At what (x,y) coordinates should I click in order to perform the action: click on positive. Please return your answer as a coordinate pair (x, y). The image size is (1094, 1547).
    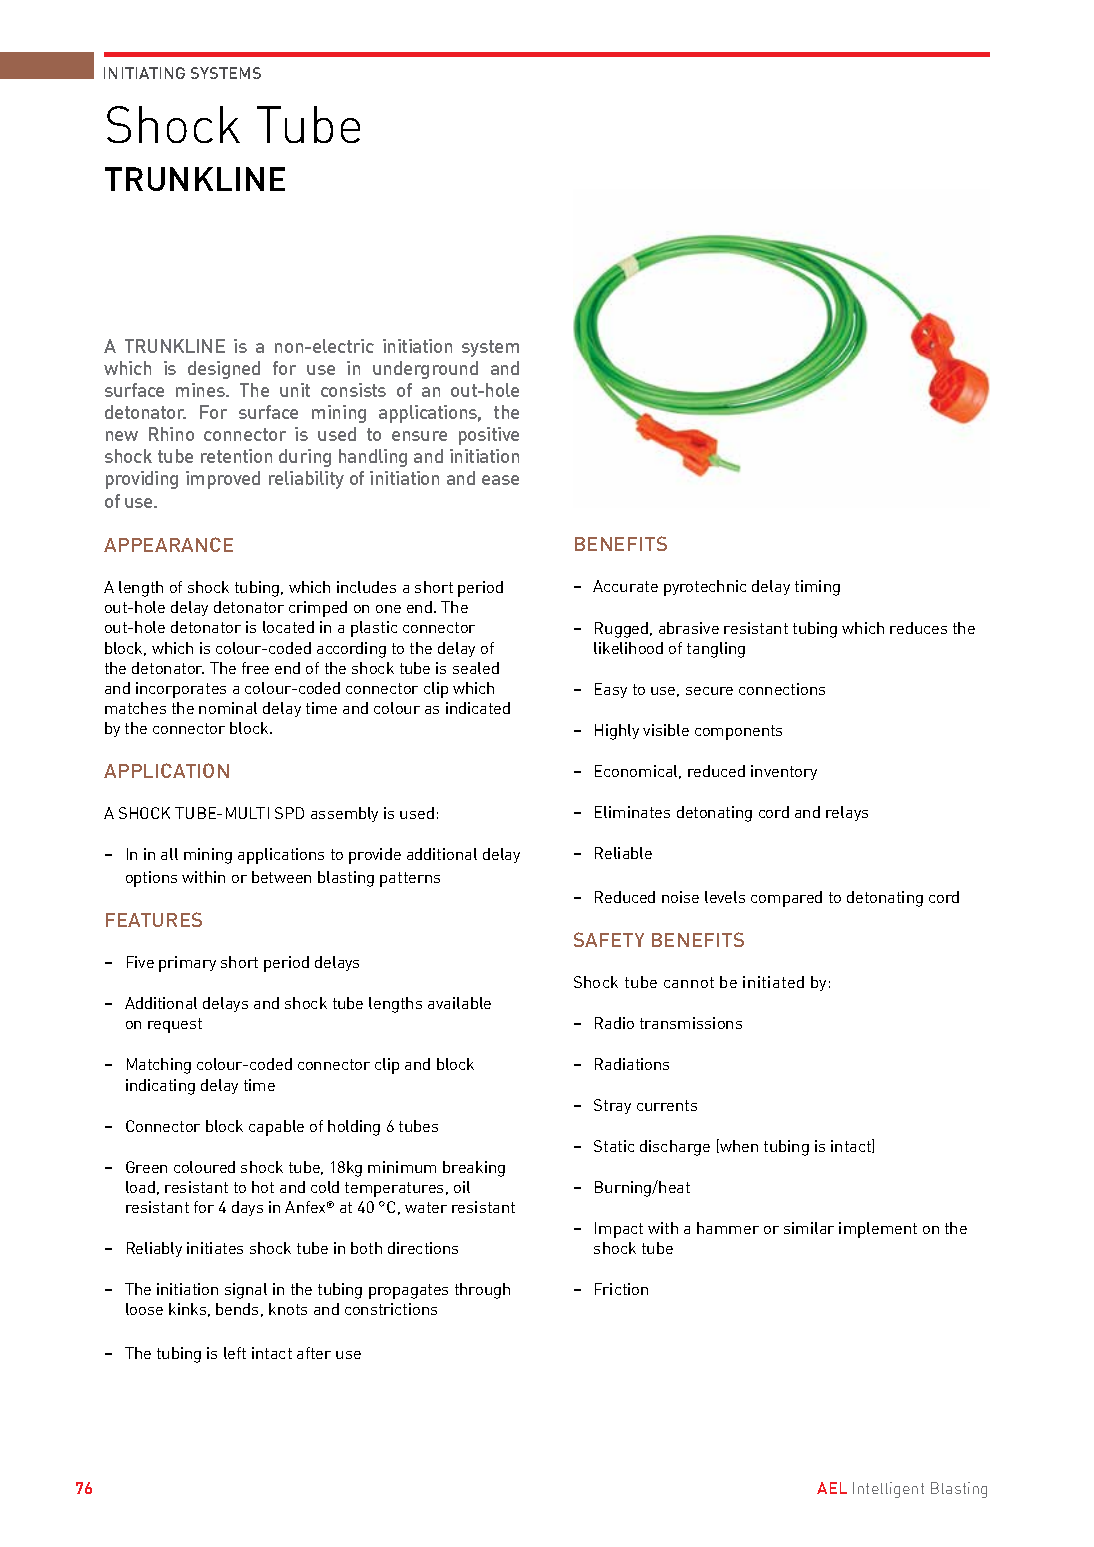
    Looking at the image, I should click on (489, 436).
